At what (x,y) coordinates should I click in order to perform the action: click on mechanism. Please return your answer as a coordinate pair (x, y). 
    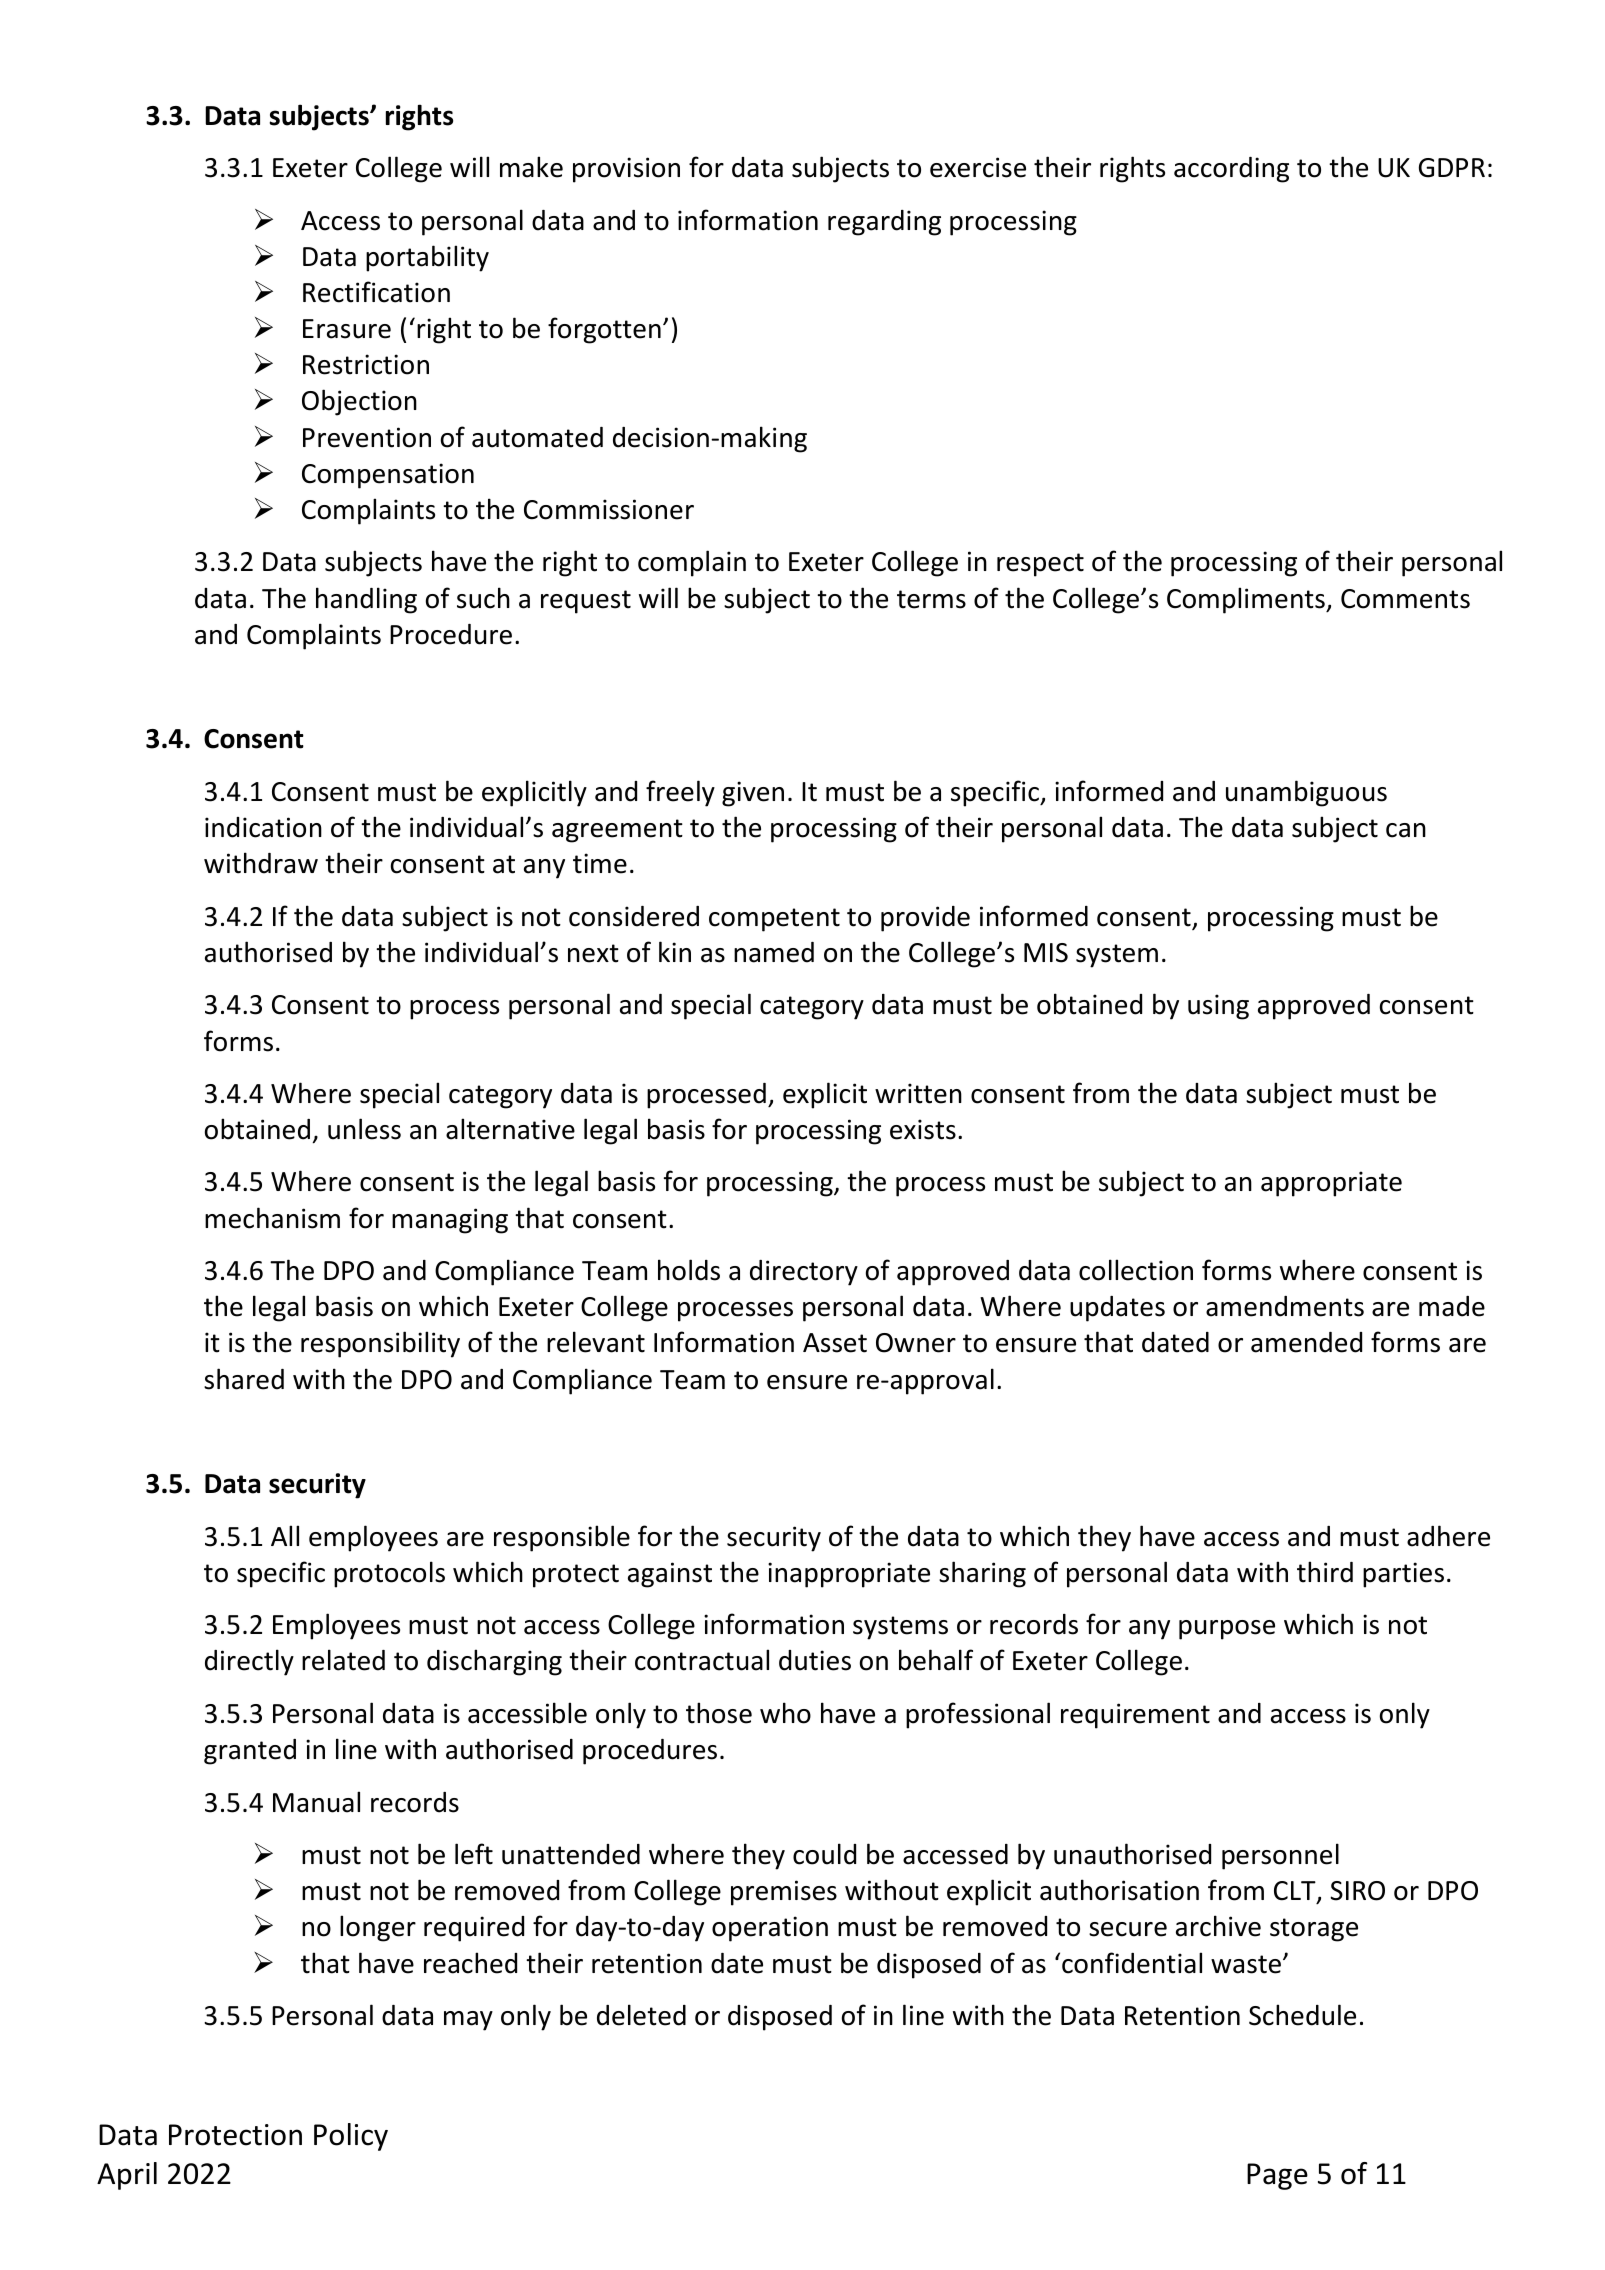
    Looking at the image, I should click on (272, 1218).
